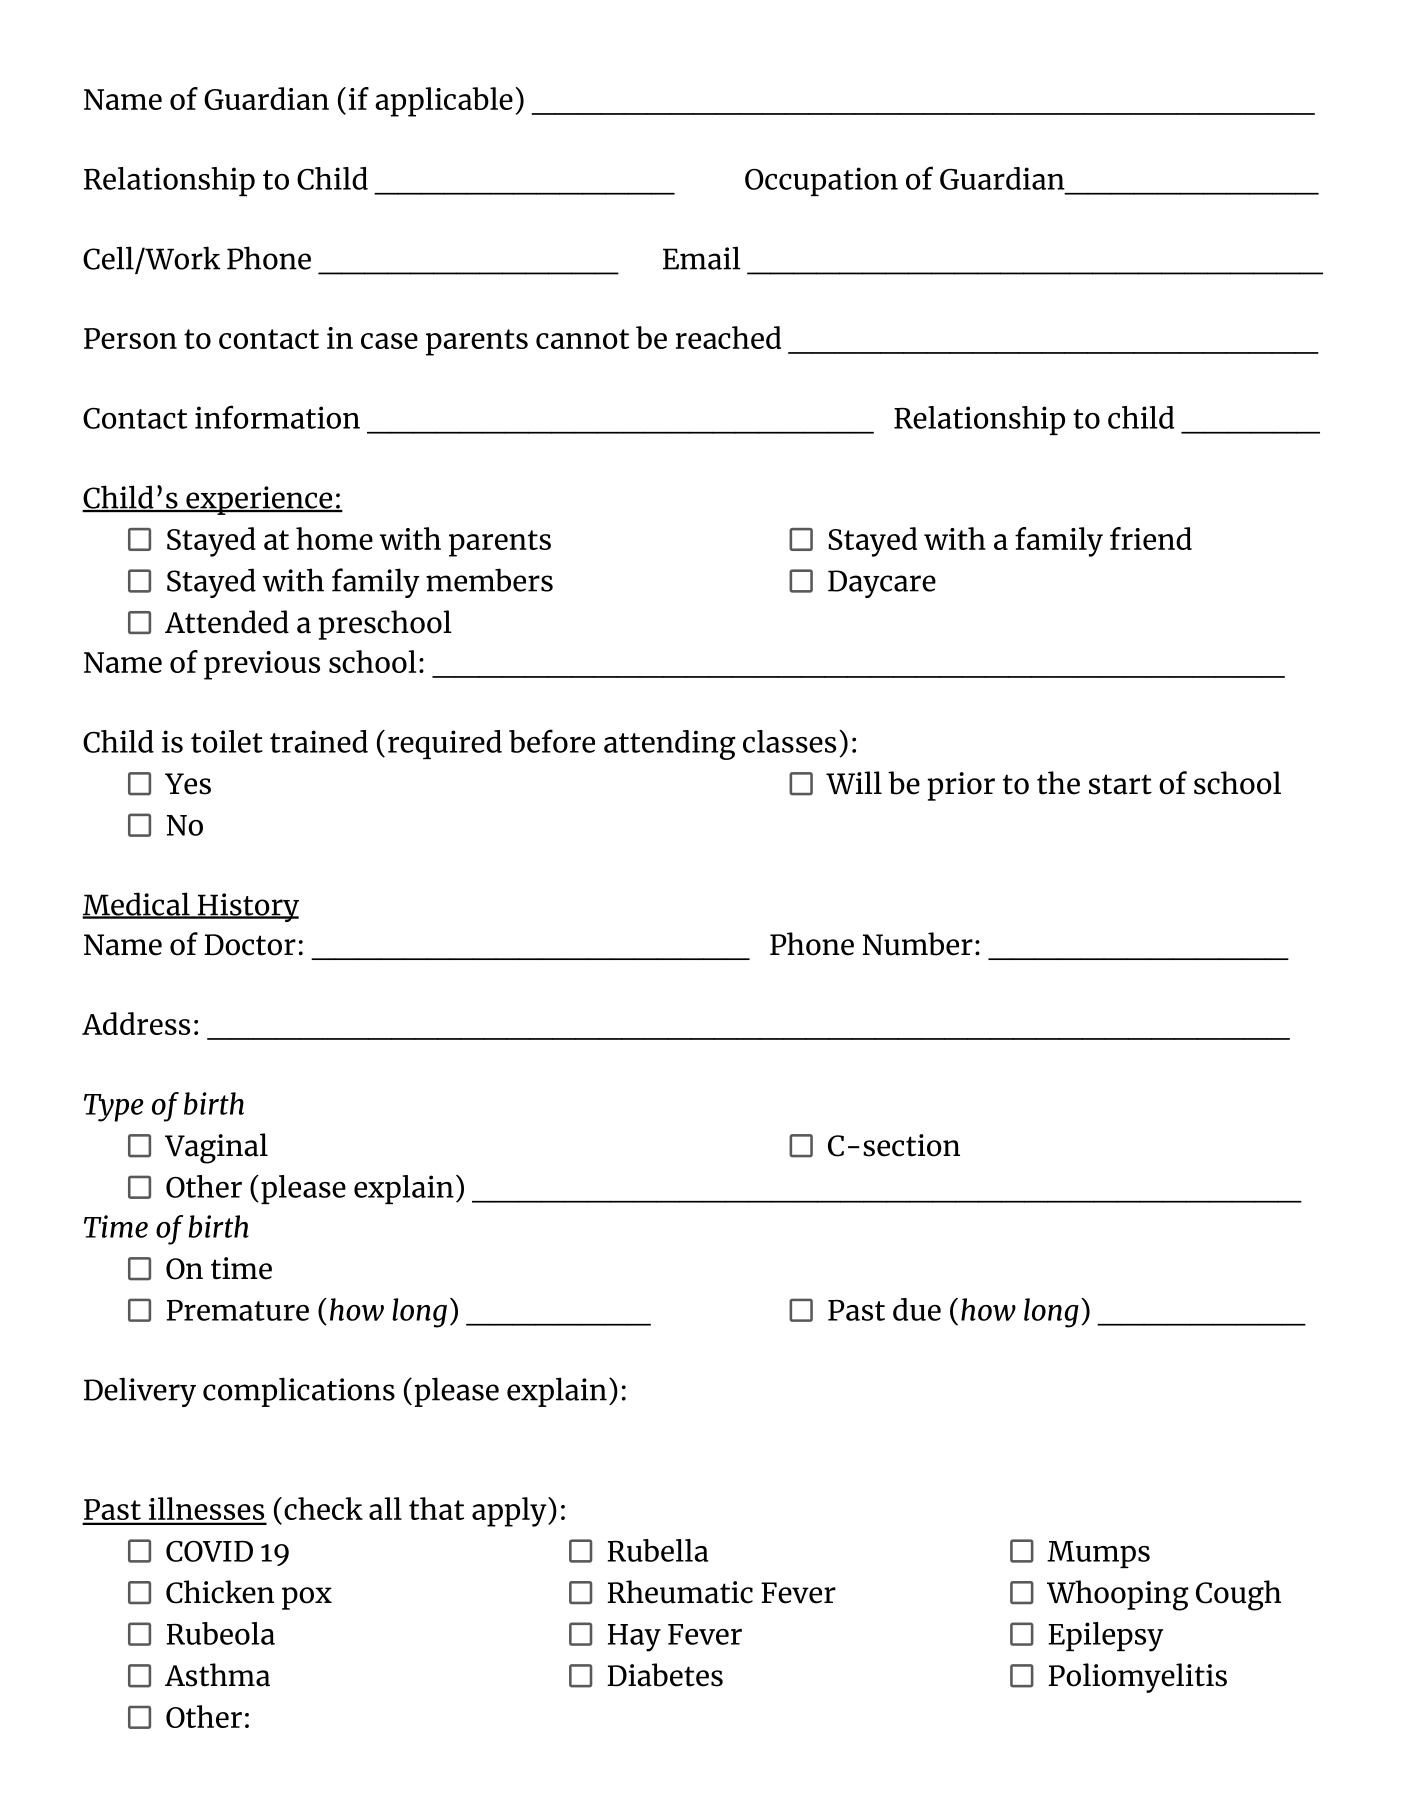 This document has width=1406, height=1819. What do you see at coordinates (917, 1309) in the document?
I see `due` at bounding box center [917, 1309].
